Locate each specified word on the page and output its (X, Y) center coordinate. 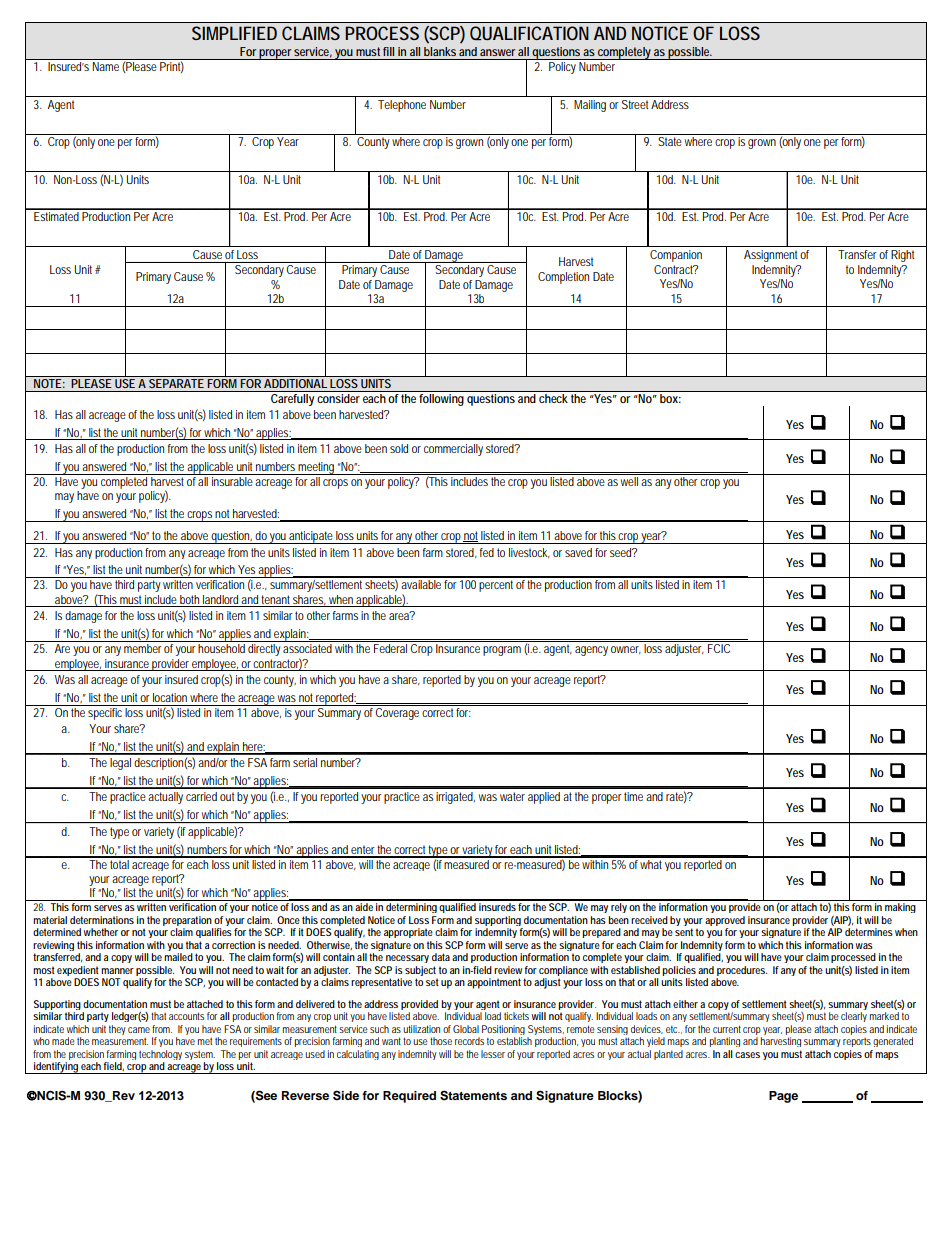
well (629, 481)
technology (160, 1056)
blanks (440, 51)
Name (106, 66)
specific (105, 714)
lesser (493, 1054)
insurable (232, 481)
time (633, 796)
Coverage (397, 714)
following (441, 400)
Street (635, 104)
